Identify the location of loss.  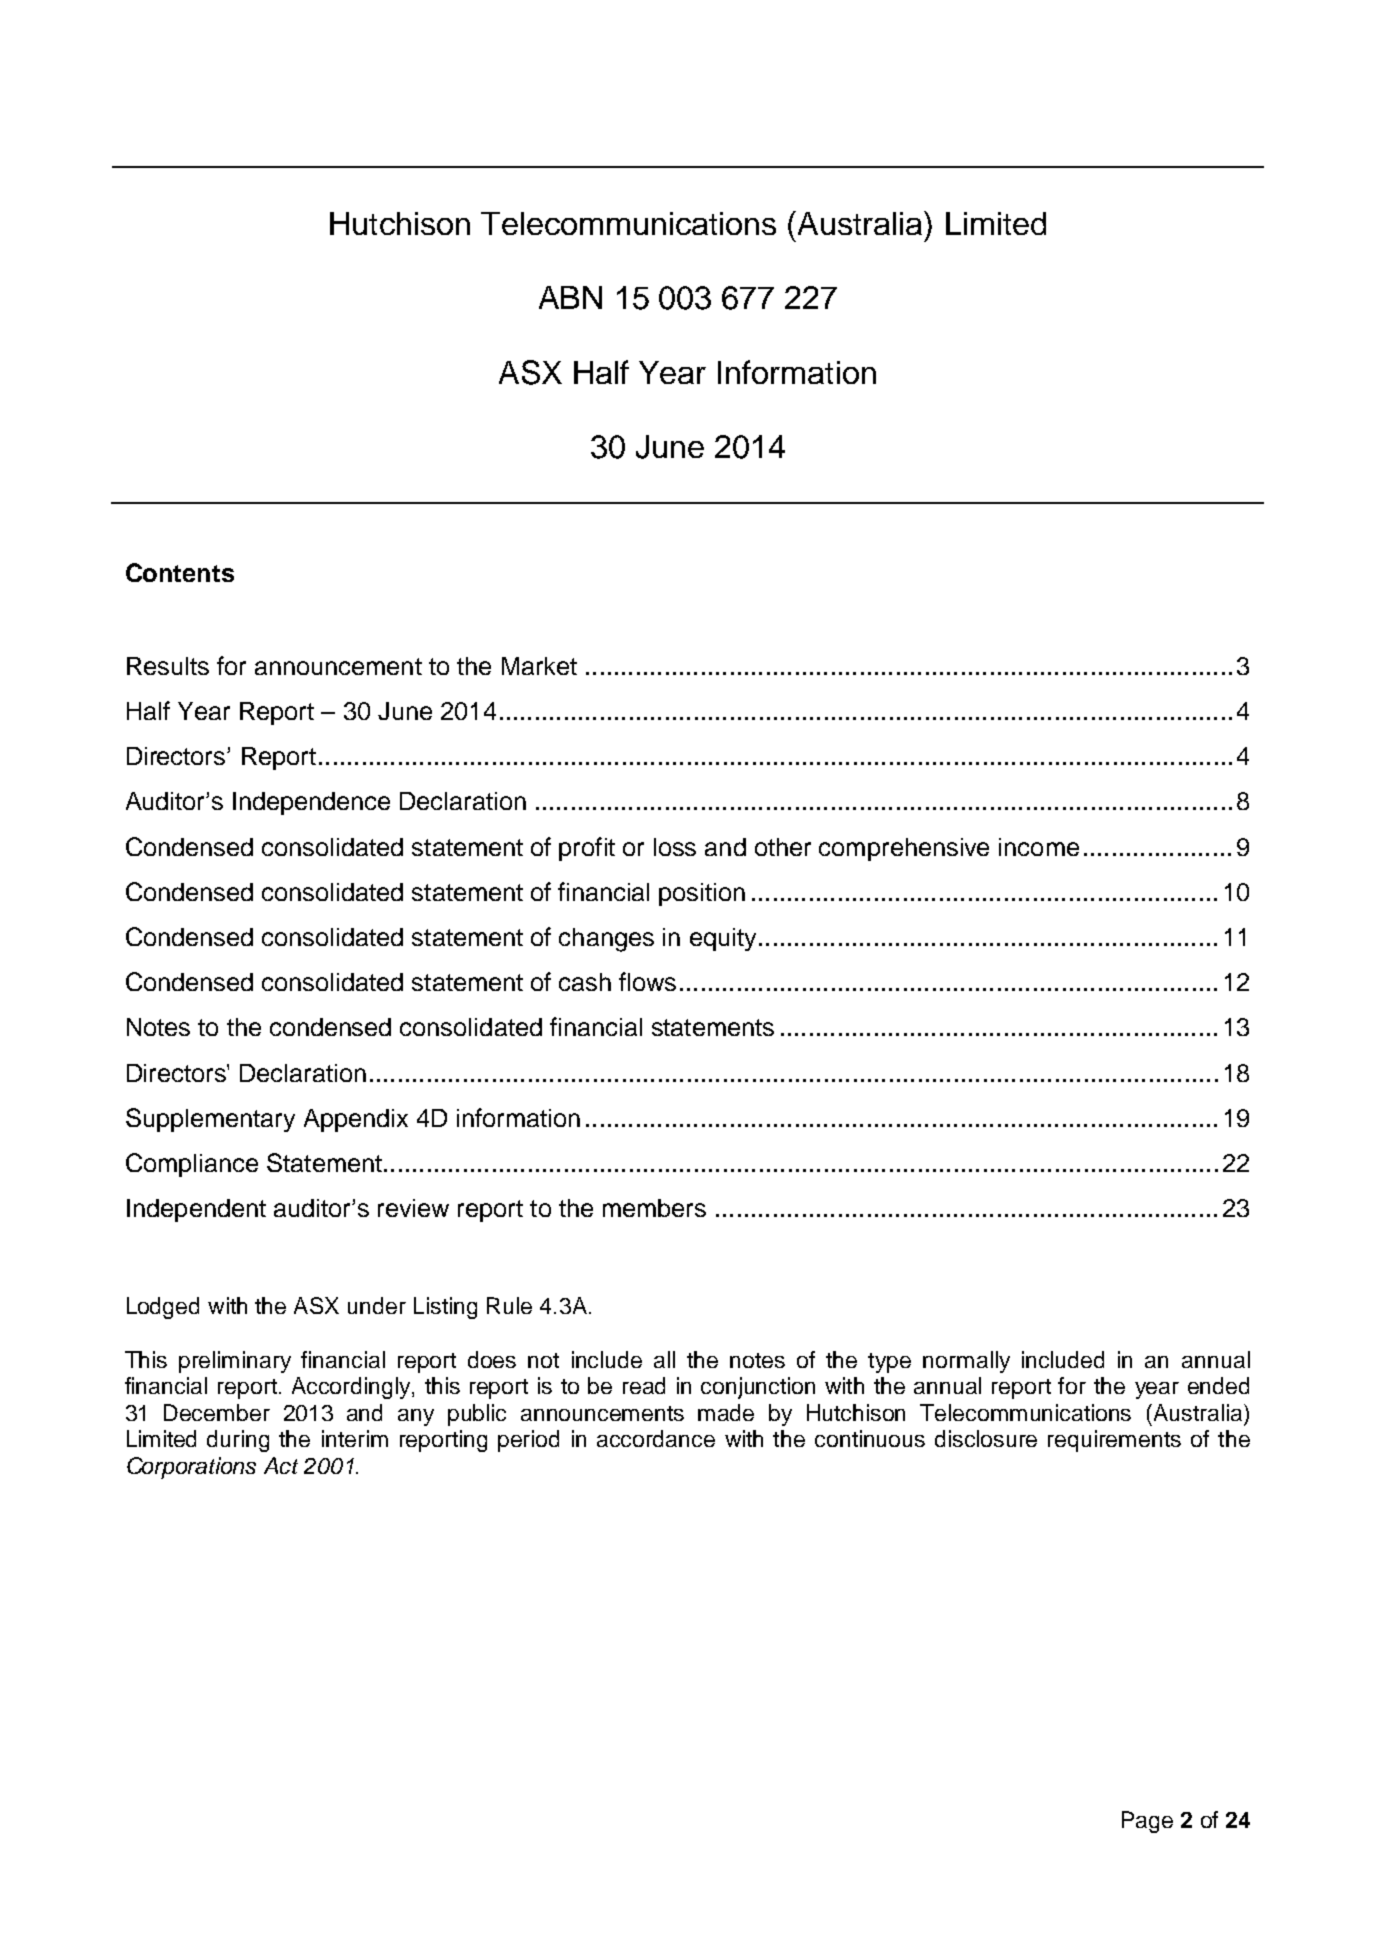
(675, 847).
